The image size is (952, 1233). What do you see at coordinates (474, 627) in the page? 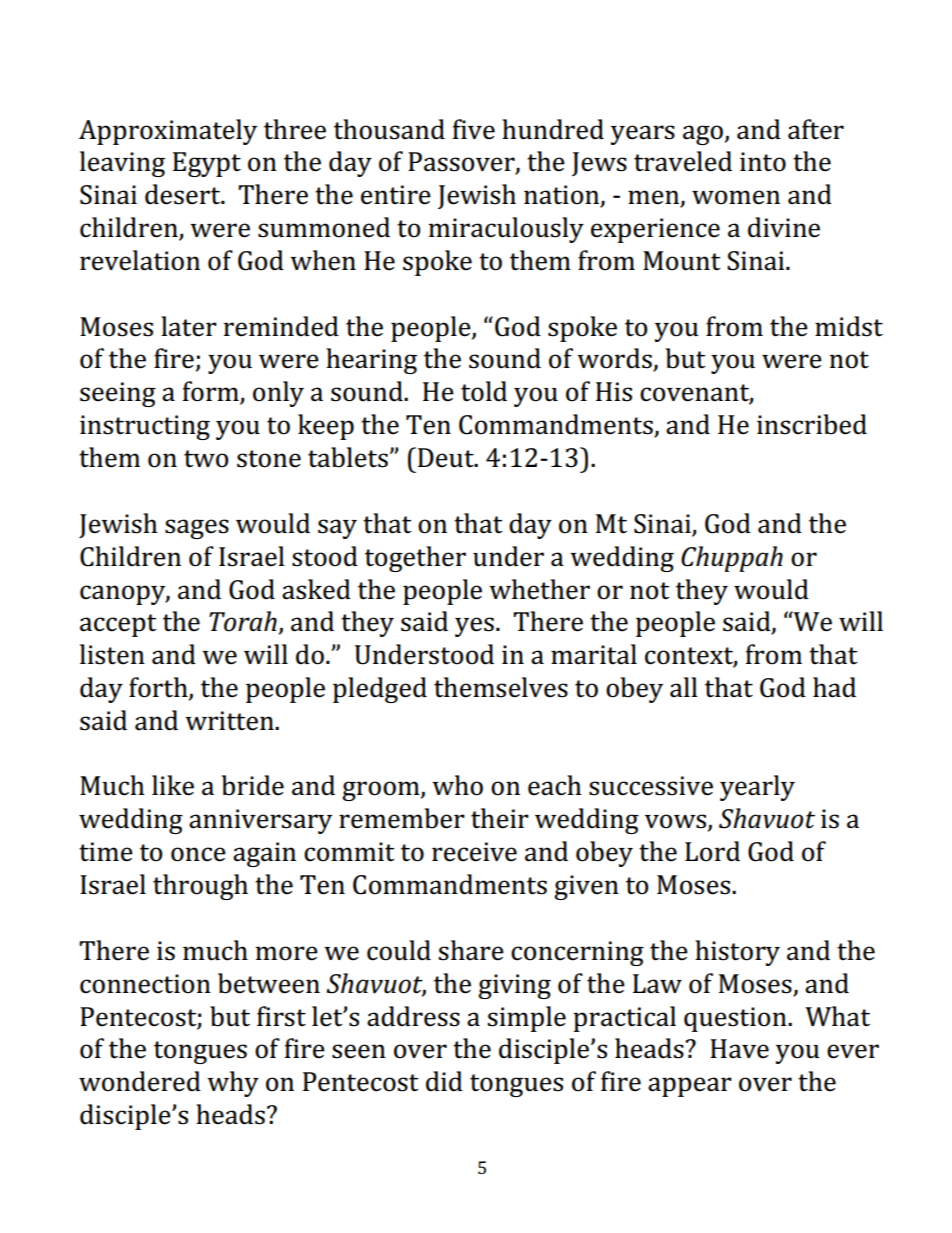
I see `yes` at bounding box center [474, 627].
